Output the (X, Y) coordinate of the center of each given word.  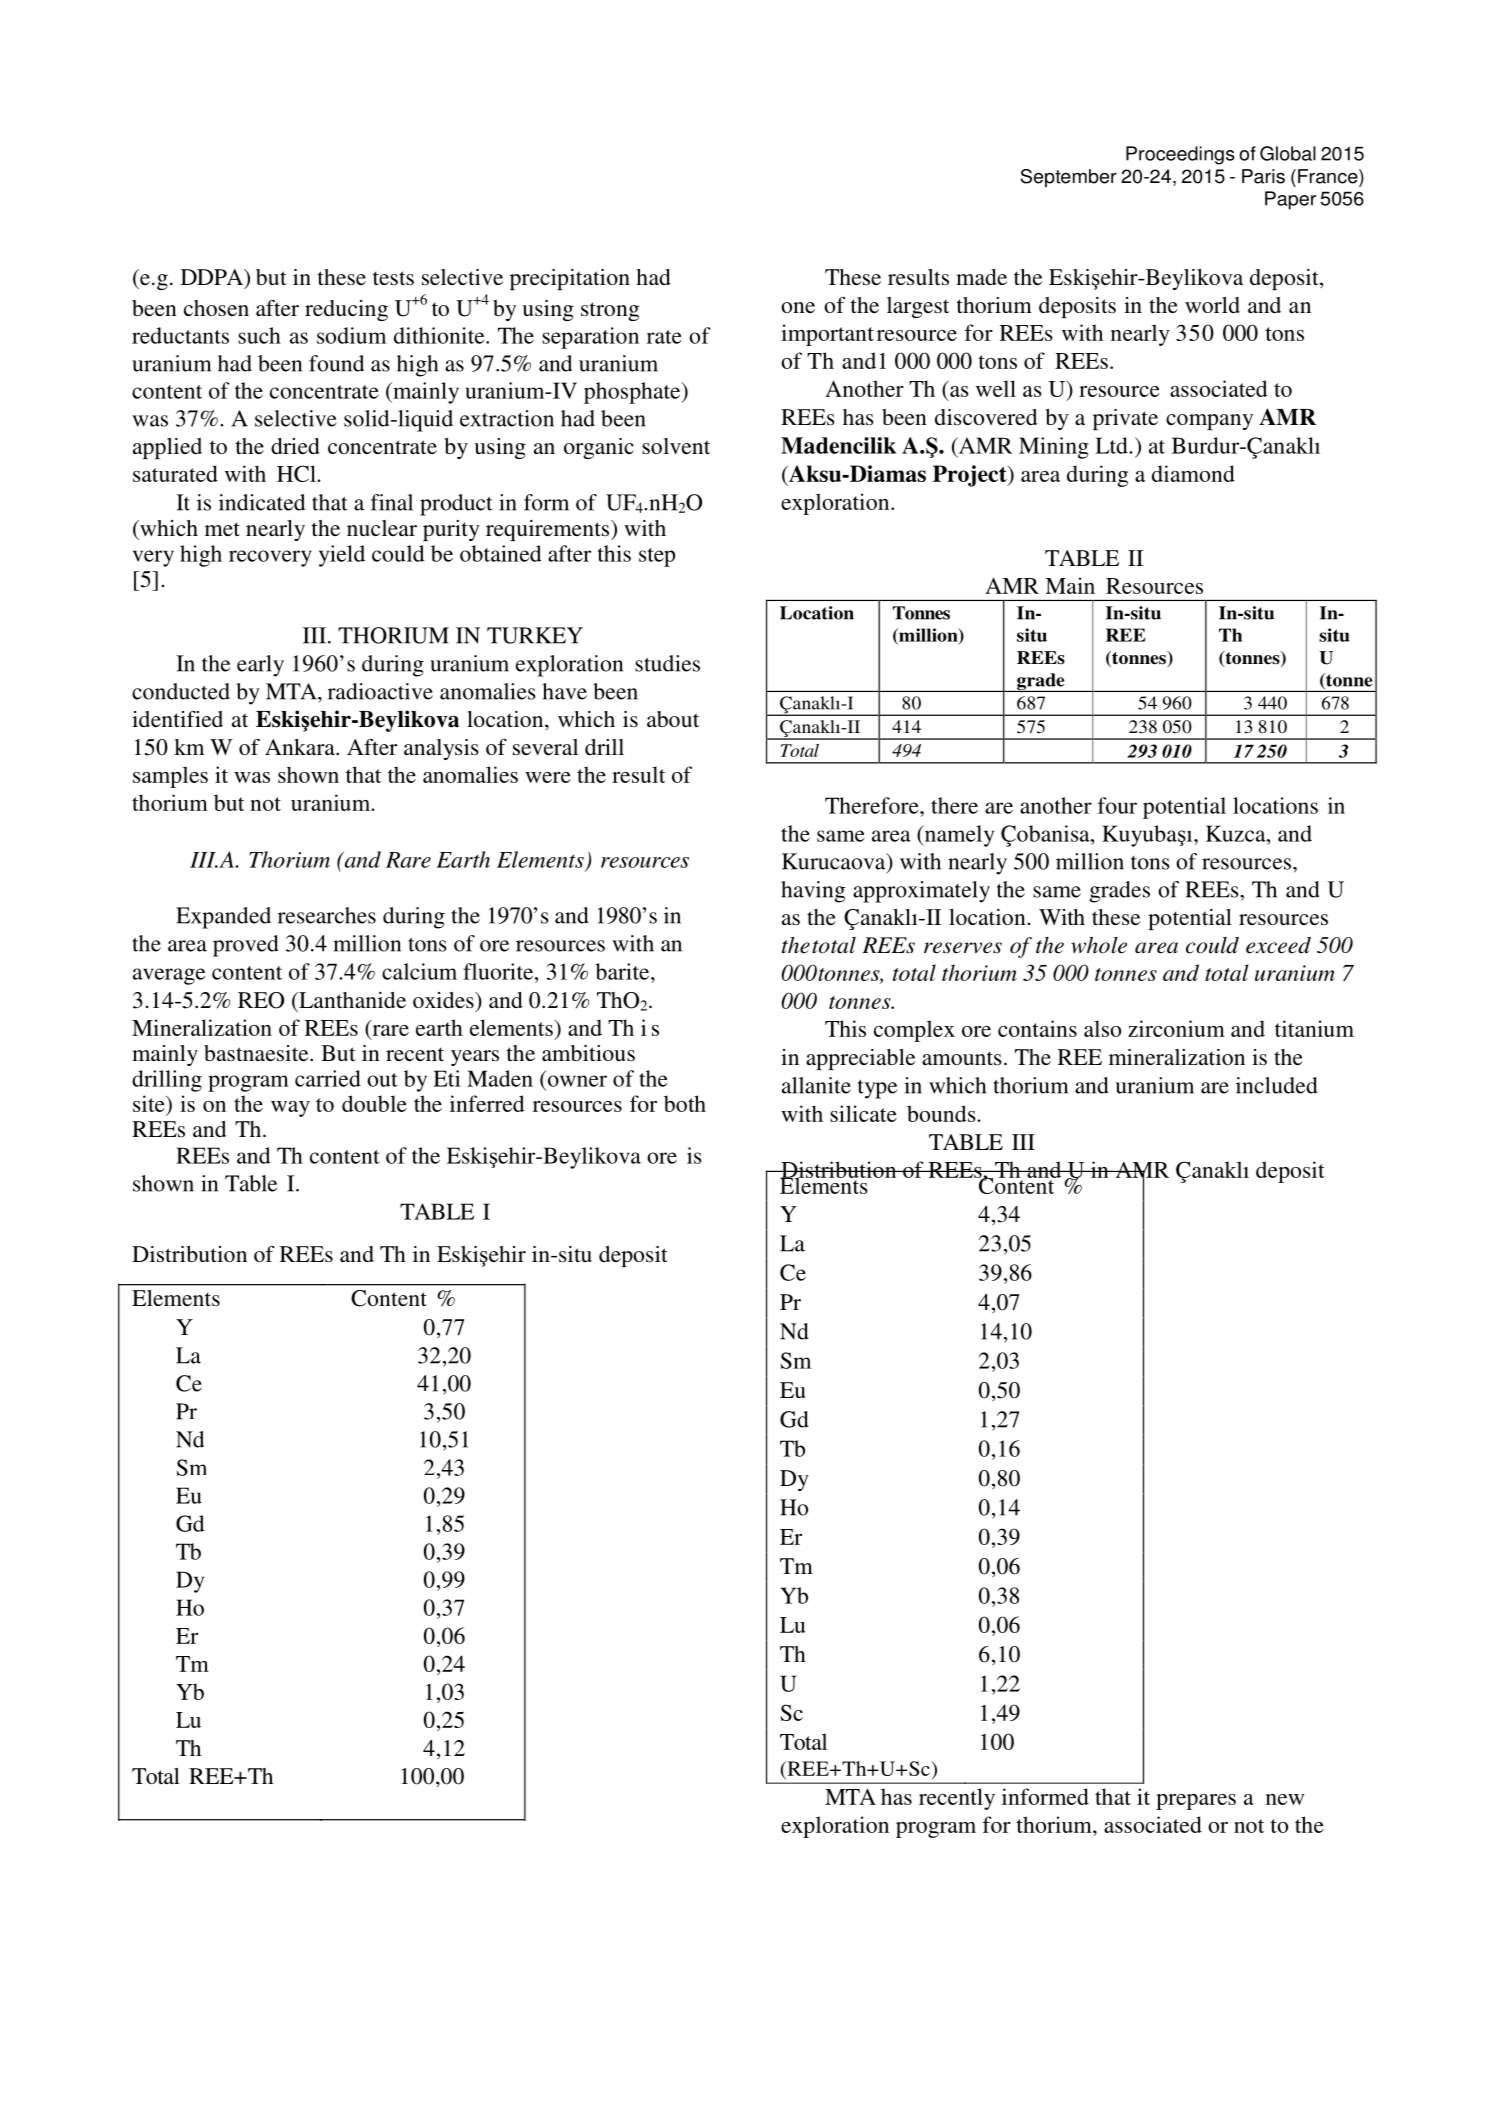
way (290, 1109)
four (1117, 805)
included (1277, 1085)
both (685, 1103)
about (673, 719)
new (1285, 1799)
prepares (1196, 1802)
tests (393, 278)
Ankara (301, 747)
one (798, 307)
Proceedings (1180, 155)
